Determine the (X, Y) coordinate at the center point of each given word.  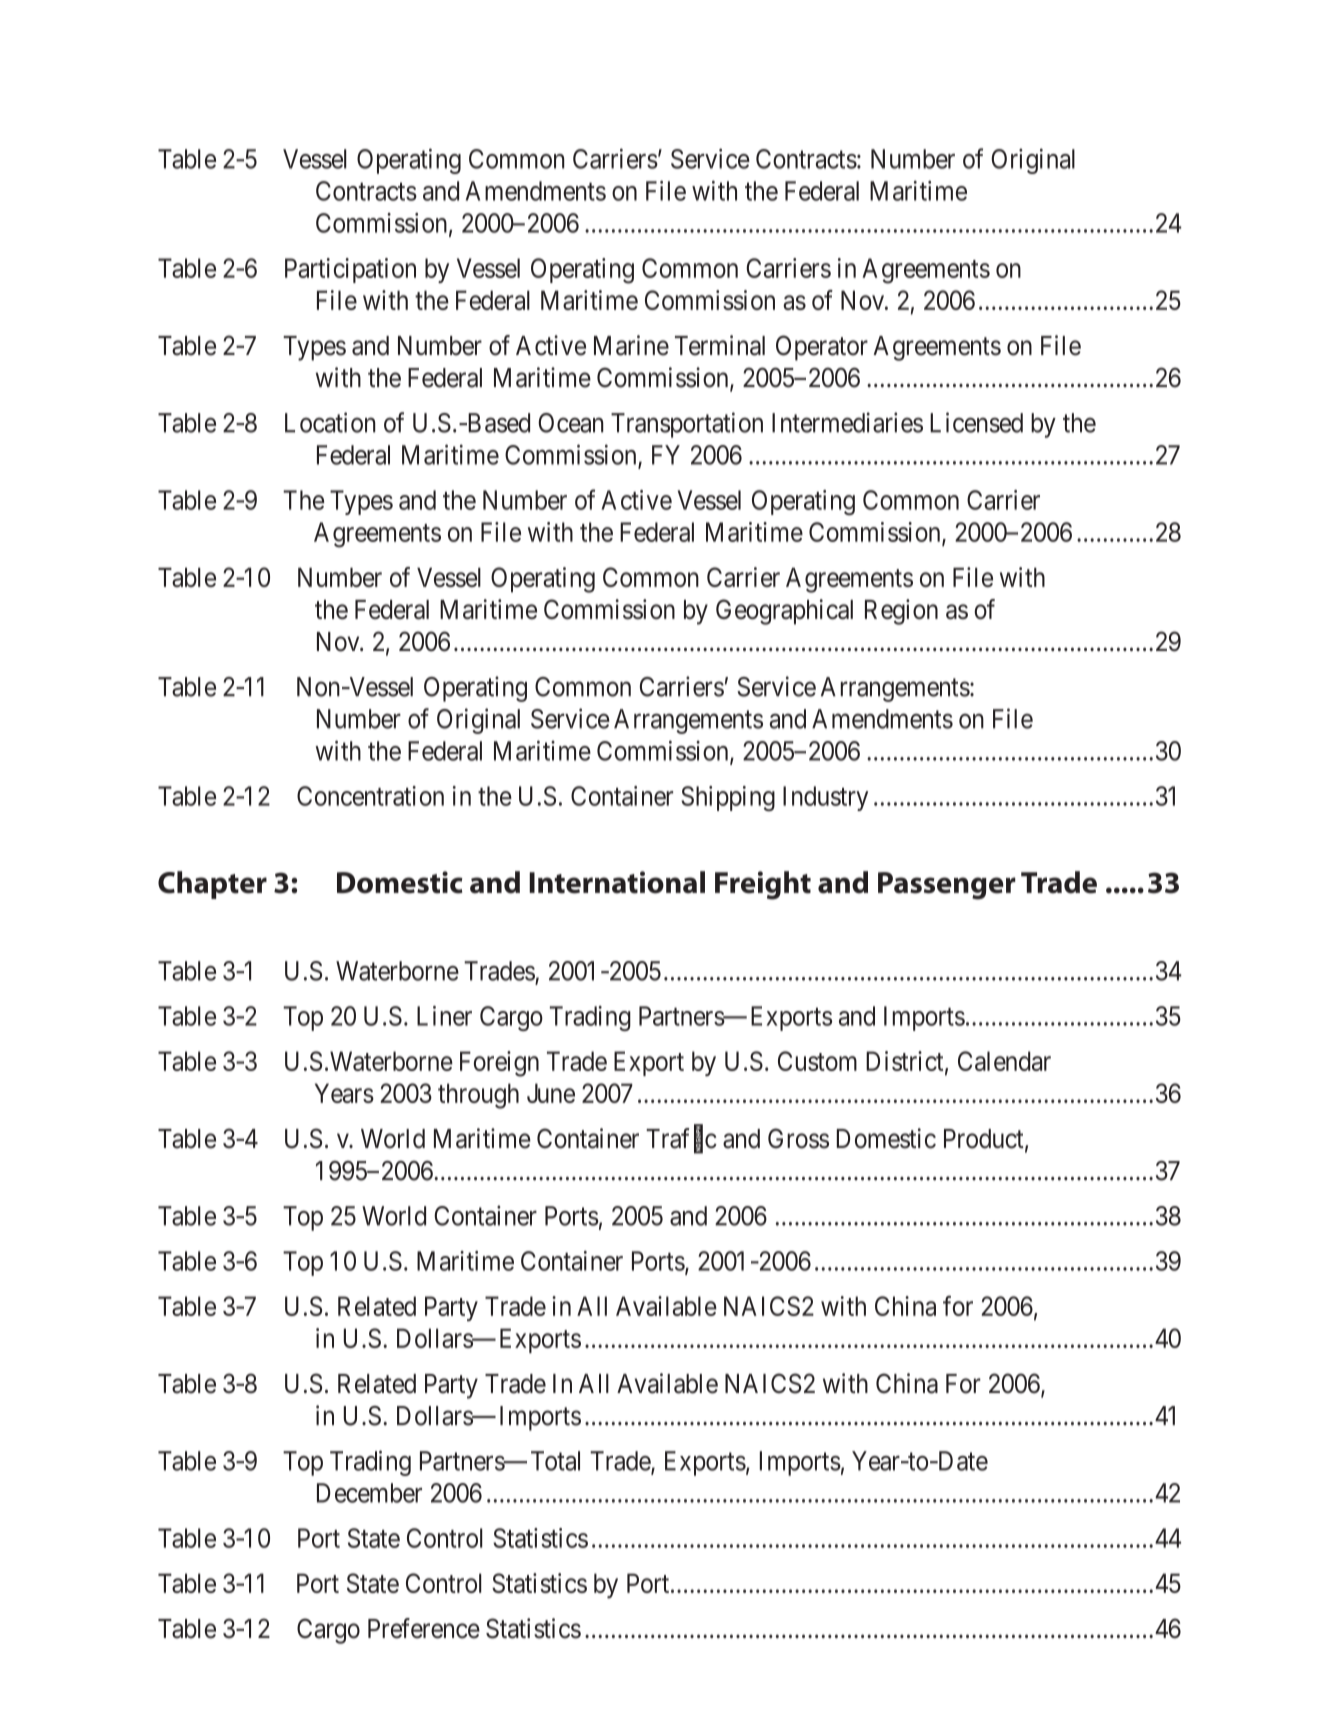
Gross (798, 1138)
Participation (350, 270)
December (369, 1493)
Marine (631, 345)
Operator (822, 348)
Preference (424, 1628)
